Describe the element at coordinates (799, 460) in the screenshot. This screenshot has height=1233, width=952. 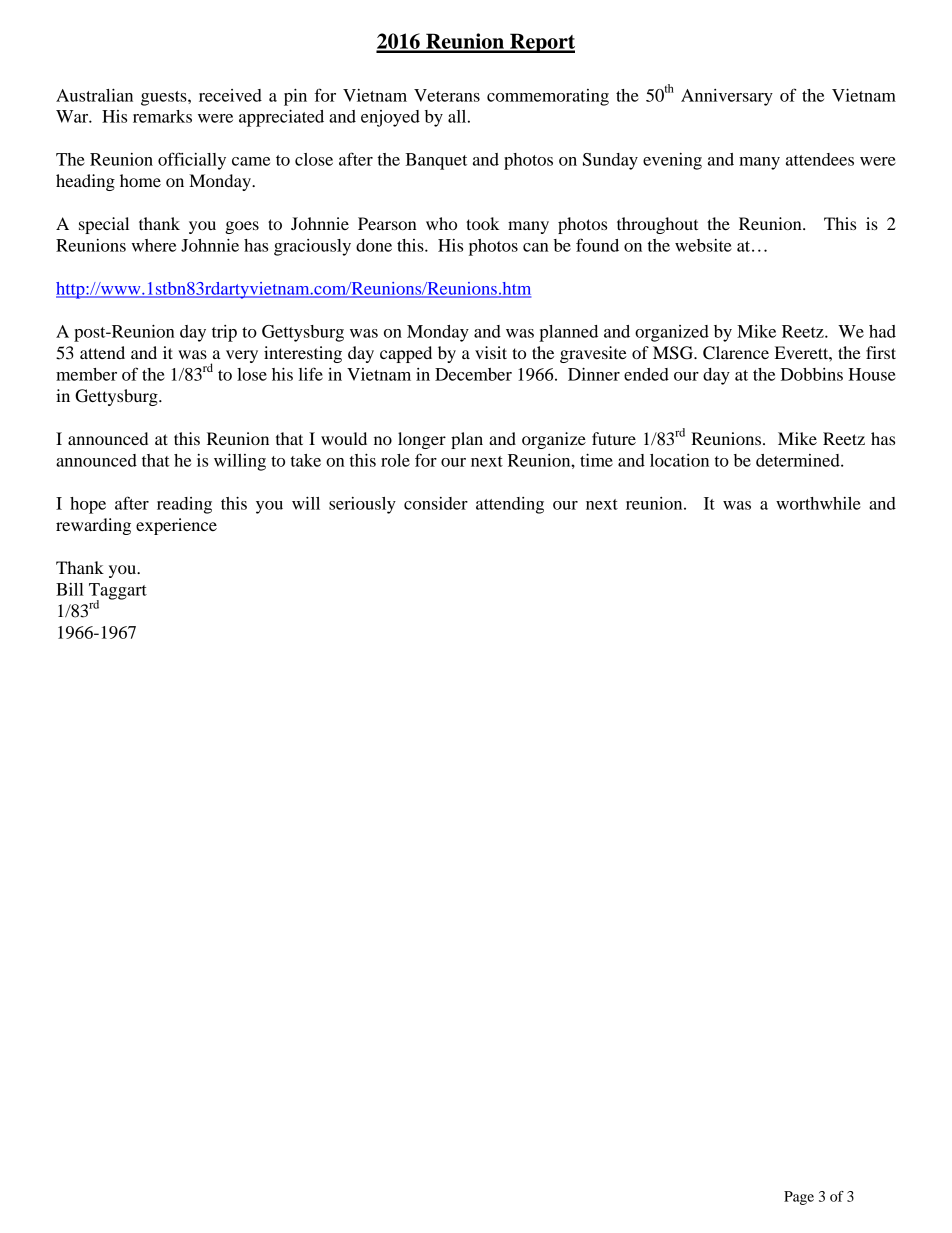
I see `determined` at that location.
